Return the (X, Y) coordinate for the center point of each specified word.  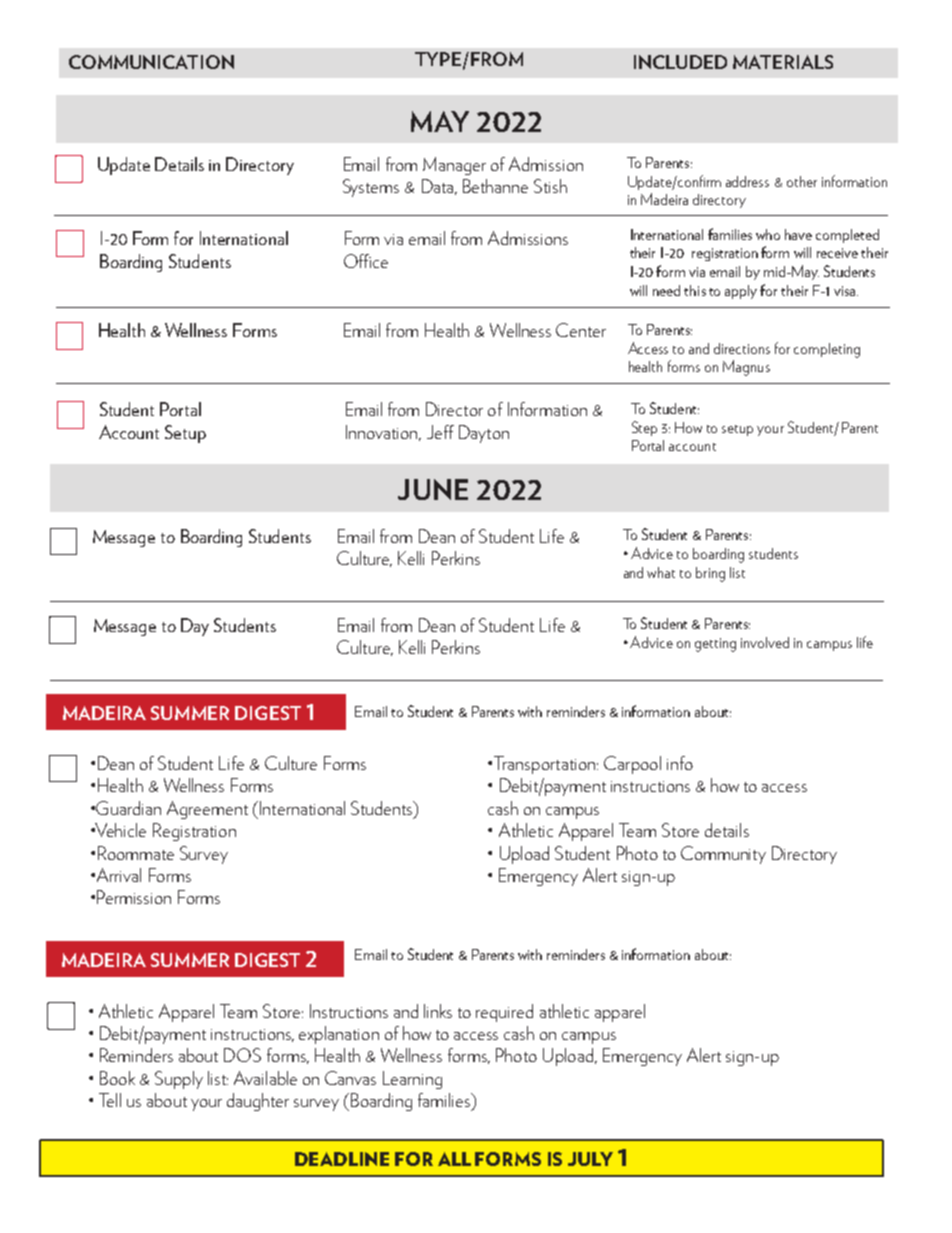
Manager (454, 166)
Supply (179, 1080)
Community (723, 855)
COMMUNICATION (151, 62)
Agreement (207, 810)
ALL (454, 1159)
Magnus (746, 368)
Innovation (381, 432)
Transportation (544, 765)
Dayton (484, 434)
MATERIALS (783, 62)
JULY (590, 1159)
